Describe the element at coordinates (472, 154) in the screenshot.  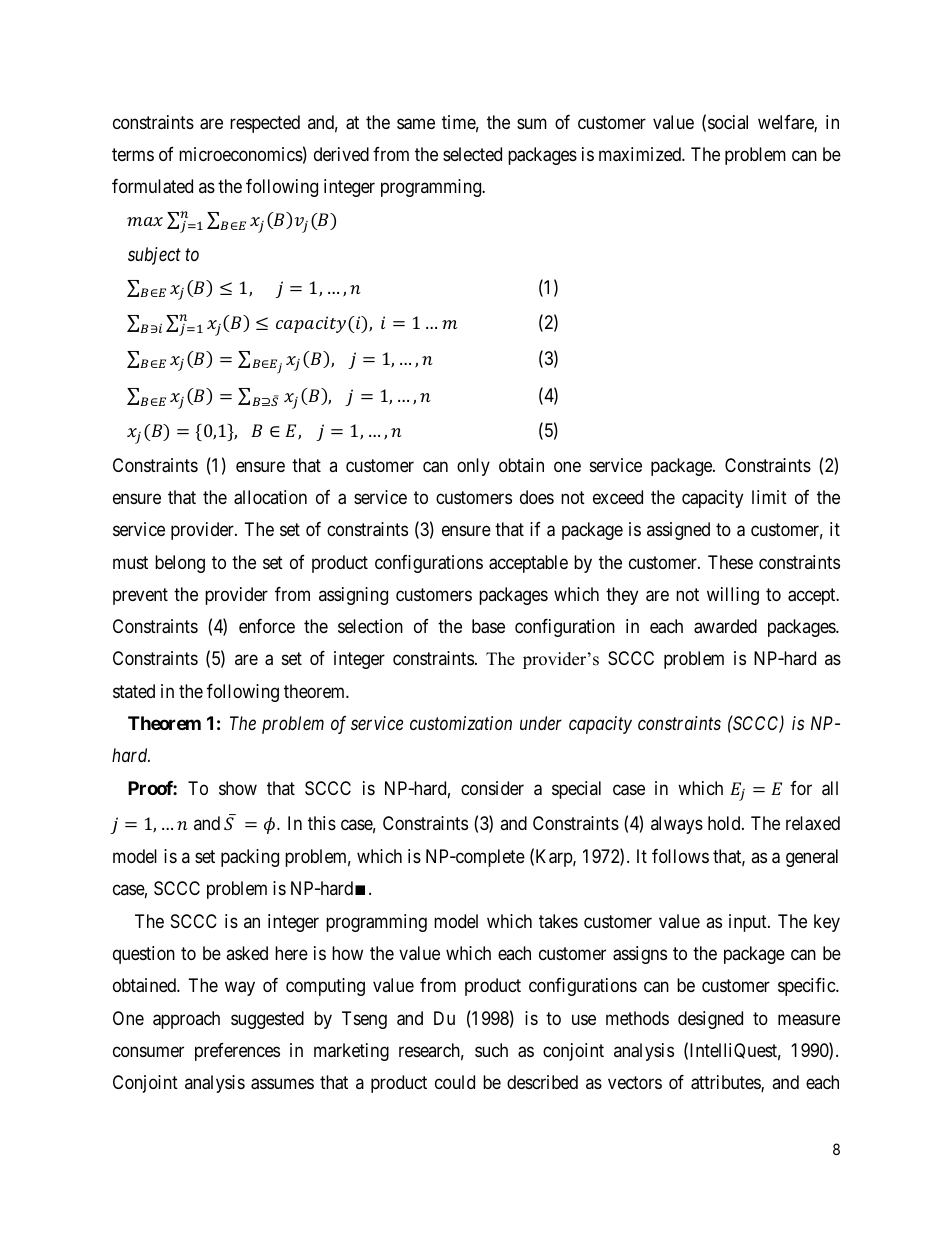
I see `selected` at that location.
